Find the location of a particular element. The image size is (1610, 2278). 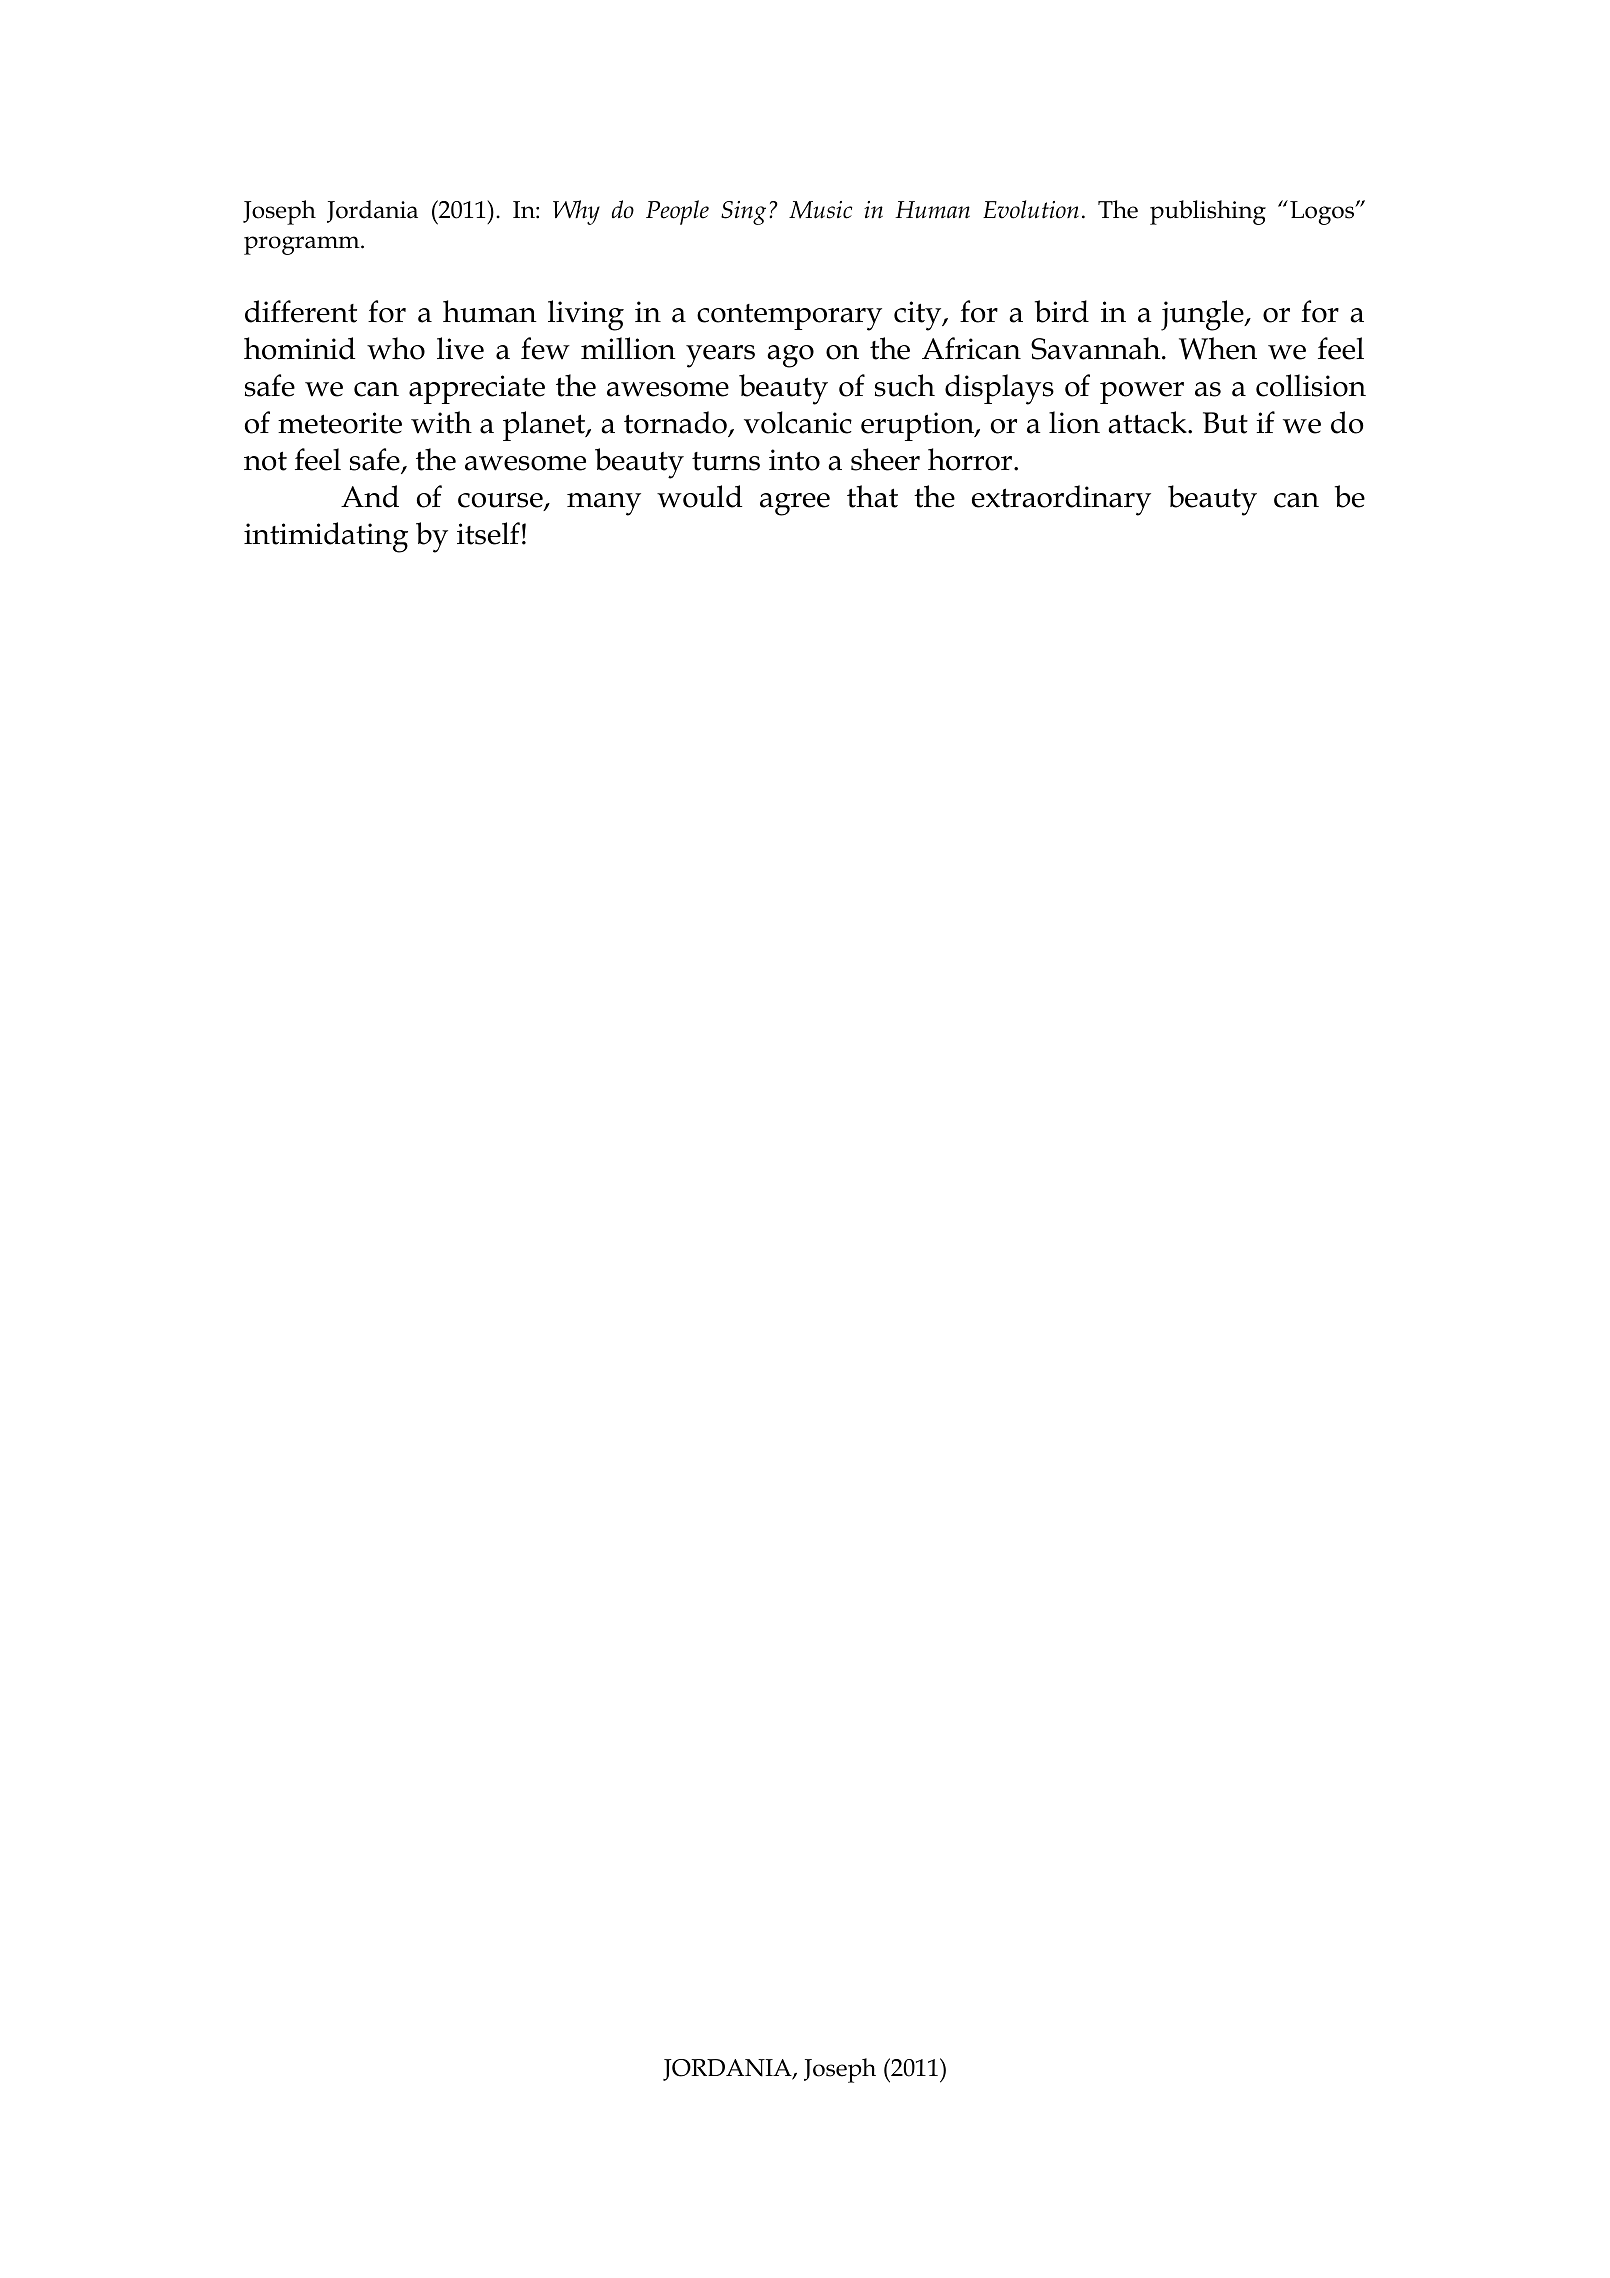

power is located at coordinates (1142, 393).
